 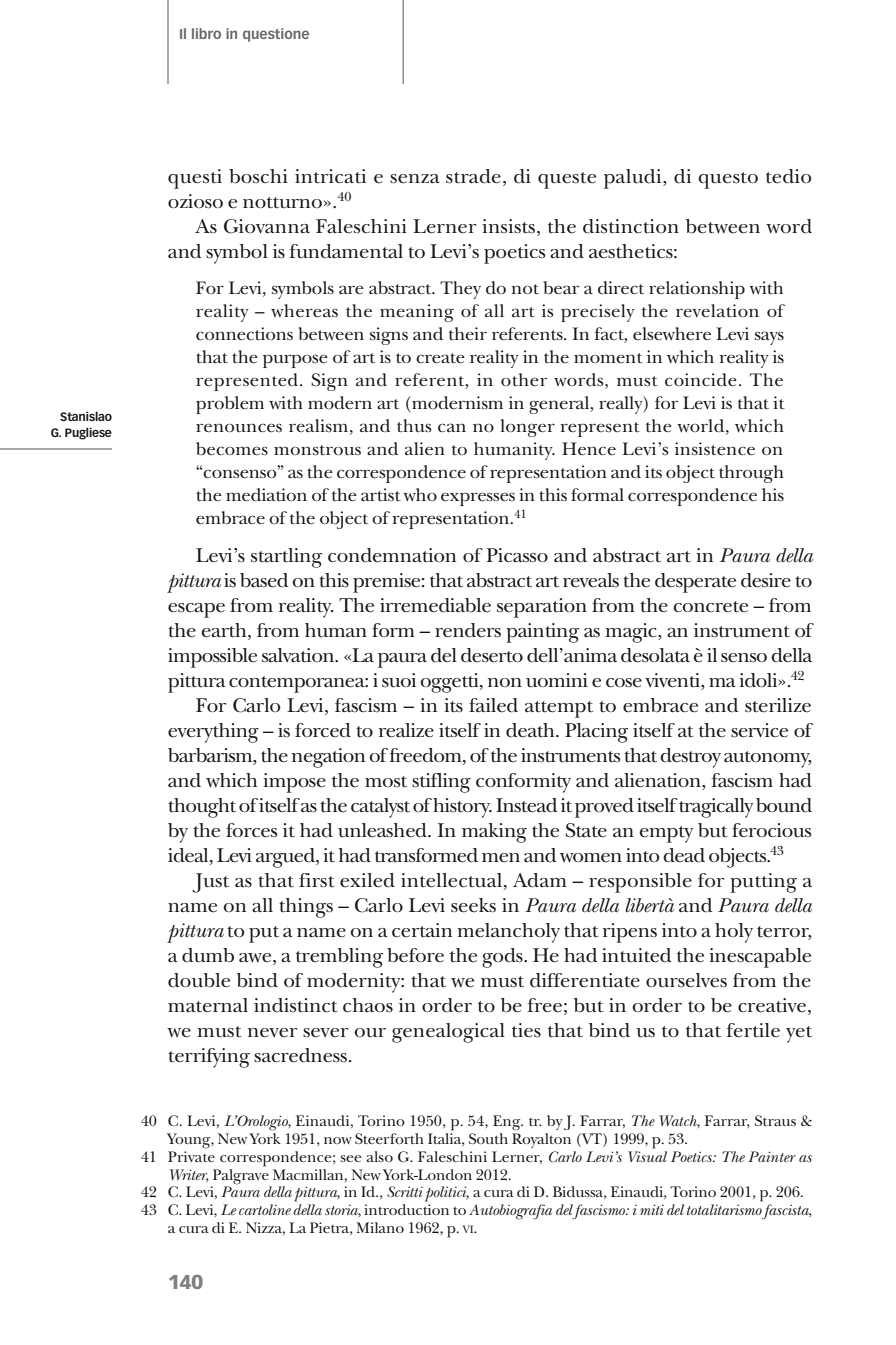 I want to click on certain, so click(x=422, y=930).
